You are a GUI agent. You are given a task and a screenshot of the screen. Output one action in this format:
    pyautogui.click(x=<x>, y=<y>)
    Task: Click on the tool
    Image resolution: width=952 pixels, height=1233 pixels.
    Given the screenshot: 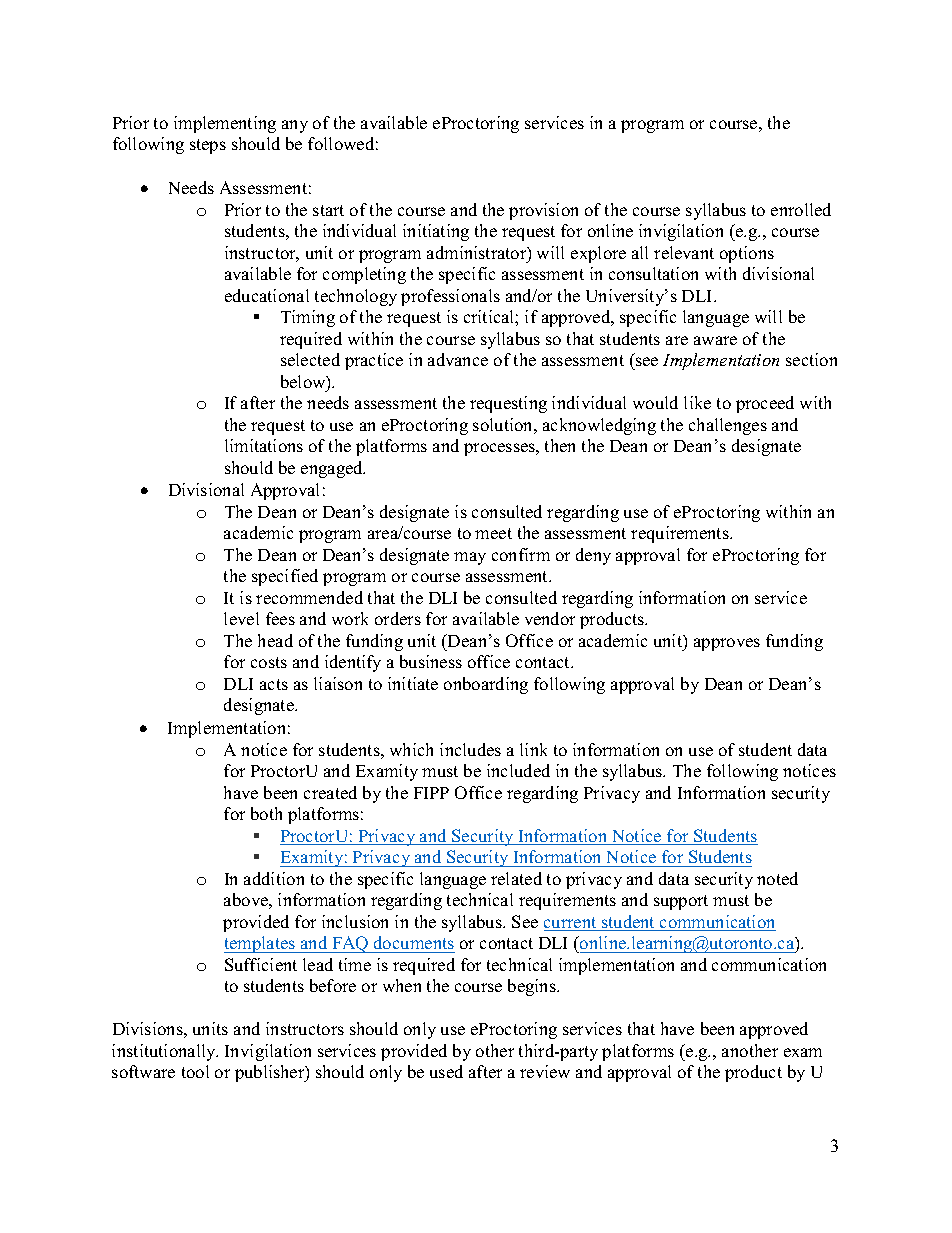 What is the action you would take?
    pyautogui.click(x=195, y=1071)
